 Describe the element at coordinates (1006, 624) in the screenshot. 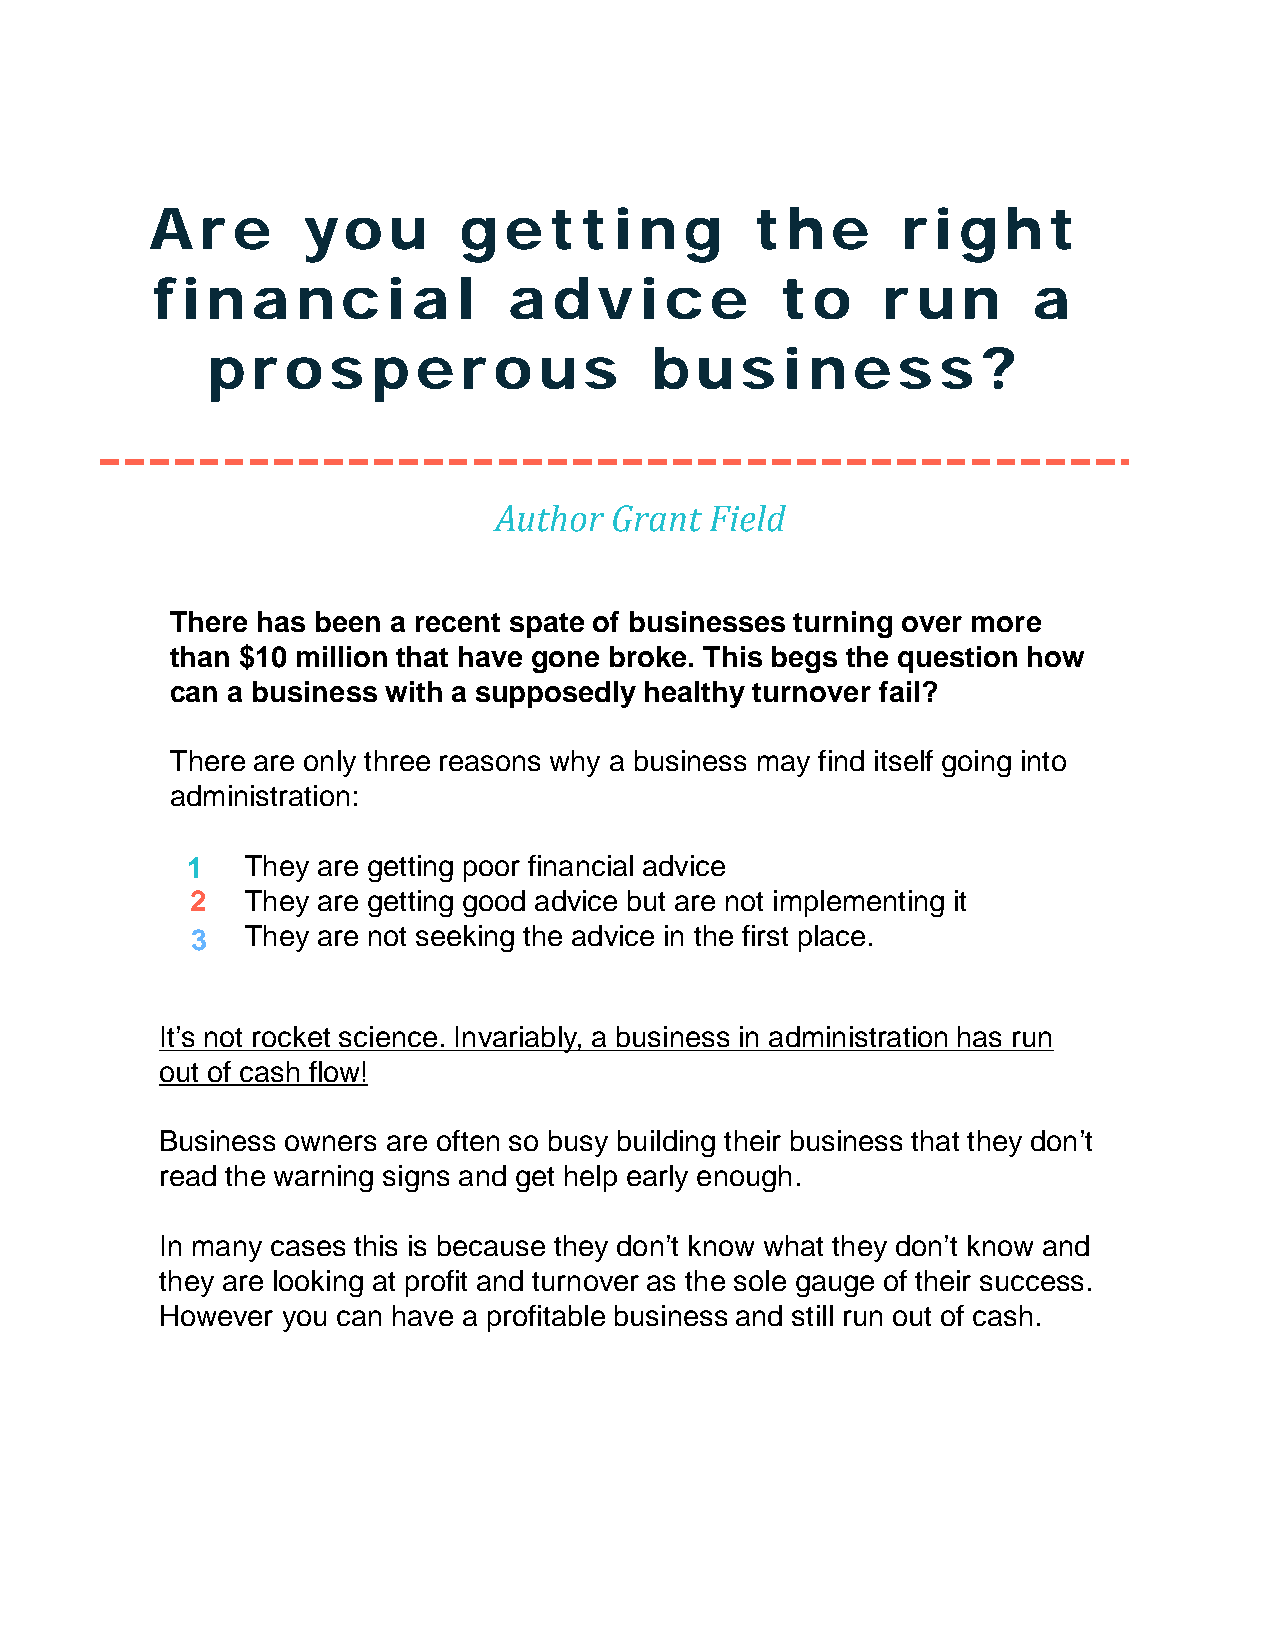

I see `more` at that location.
